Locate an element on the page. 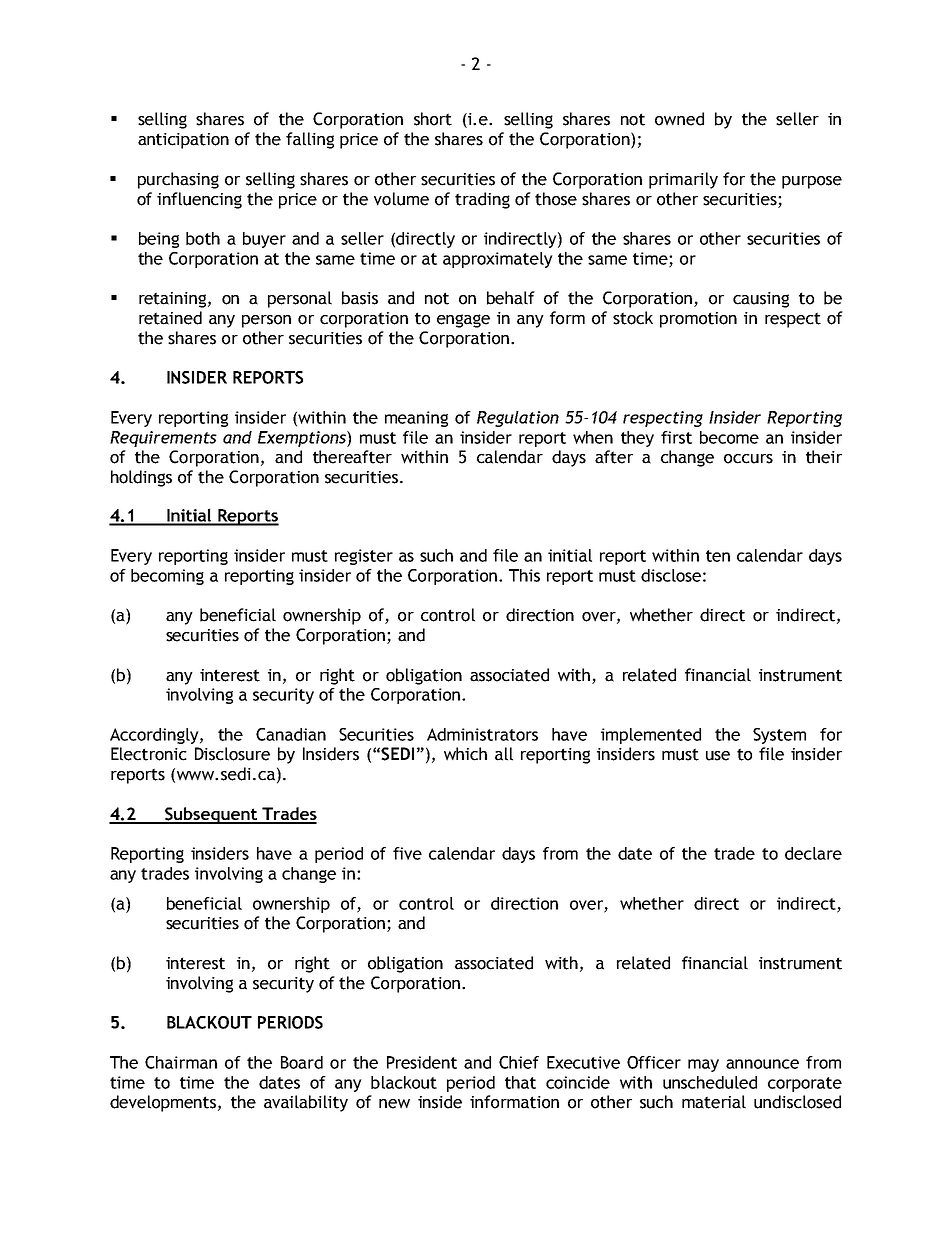 Image resolution: width=952 pixels, height=1233 pixels. ten is located at coordinates (718, 556).
